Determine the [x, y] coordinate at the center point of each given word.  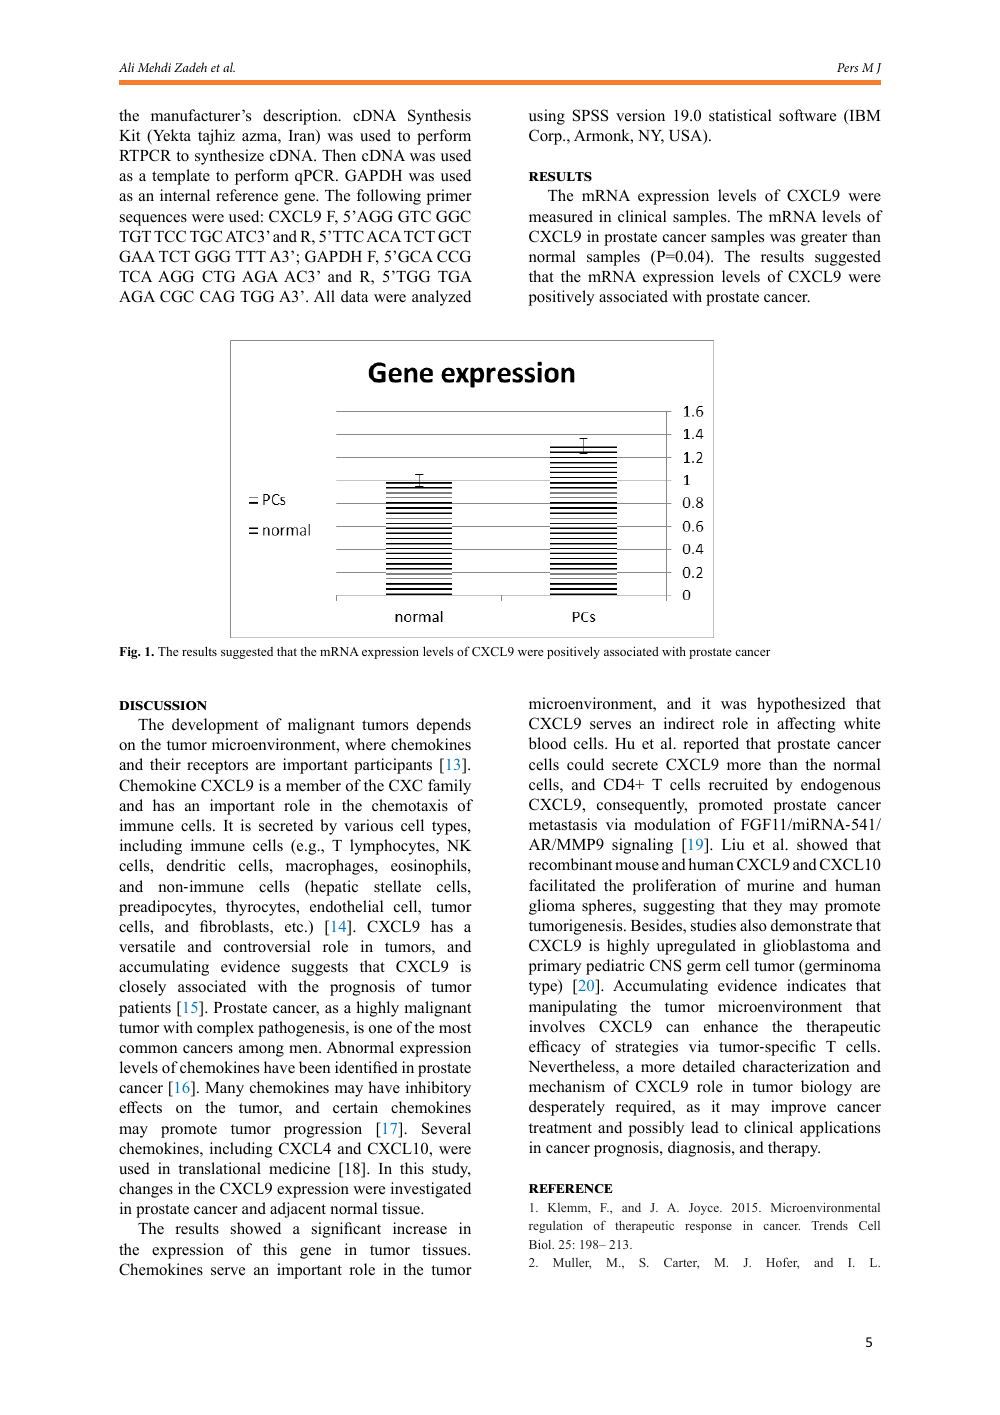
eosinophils [430, 867]
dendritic [196, 865]
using [547, 117]
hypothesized [801, 705]
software [807, 115]
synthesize [229, 157]
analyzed [441, 298]
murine [770, 885]
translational [219, 1168]
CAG [217, 296]
